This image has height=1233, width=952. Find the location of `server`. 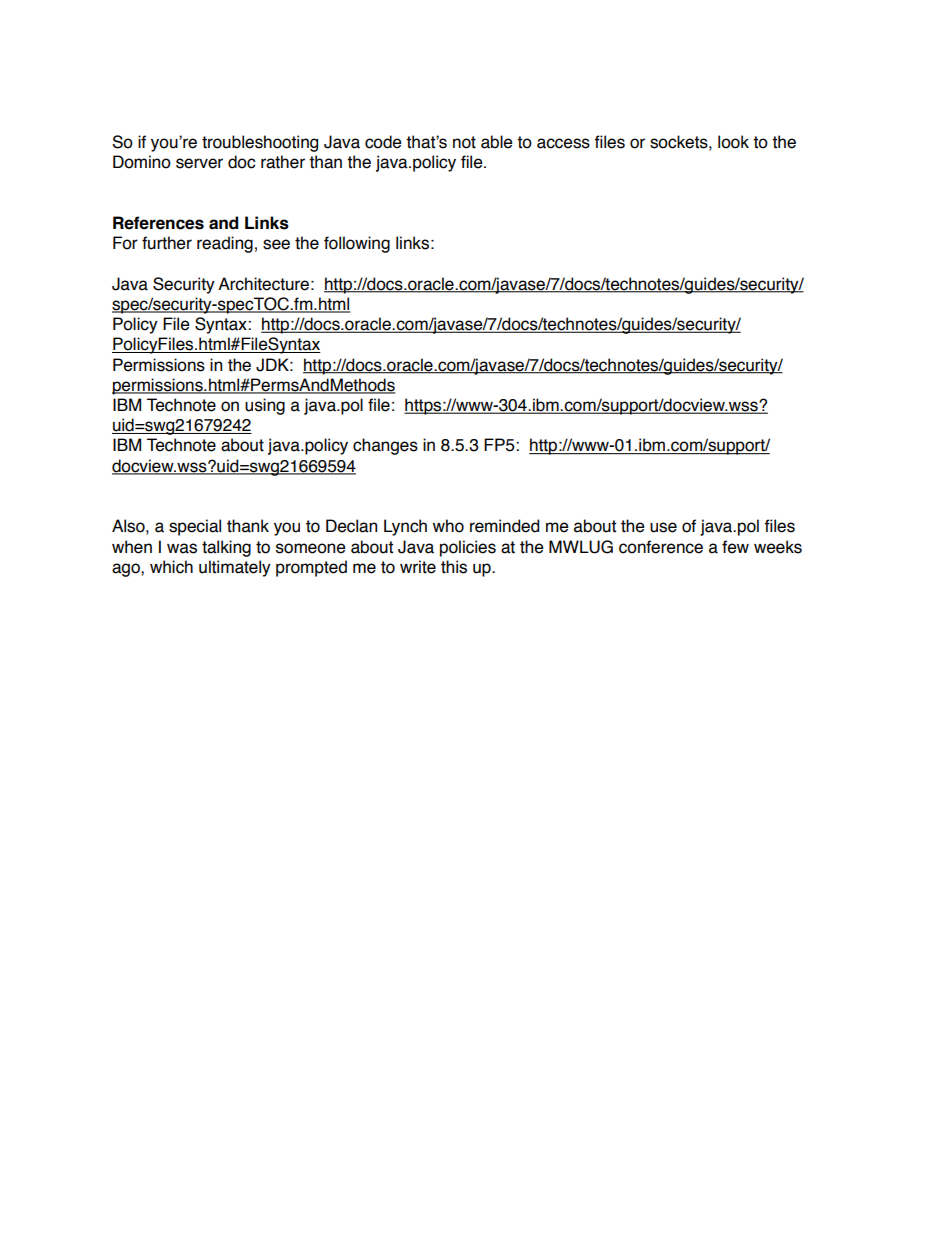

server is located at coordinates (199, 163).
